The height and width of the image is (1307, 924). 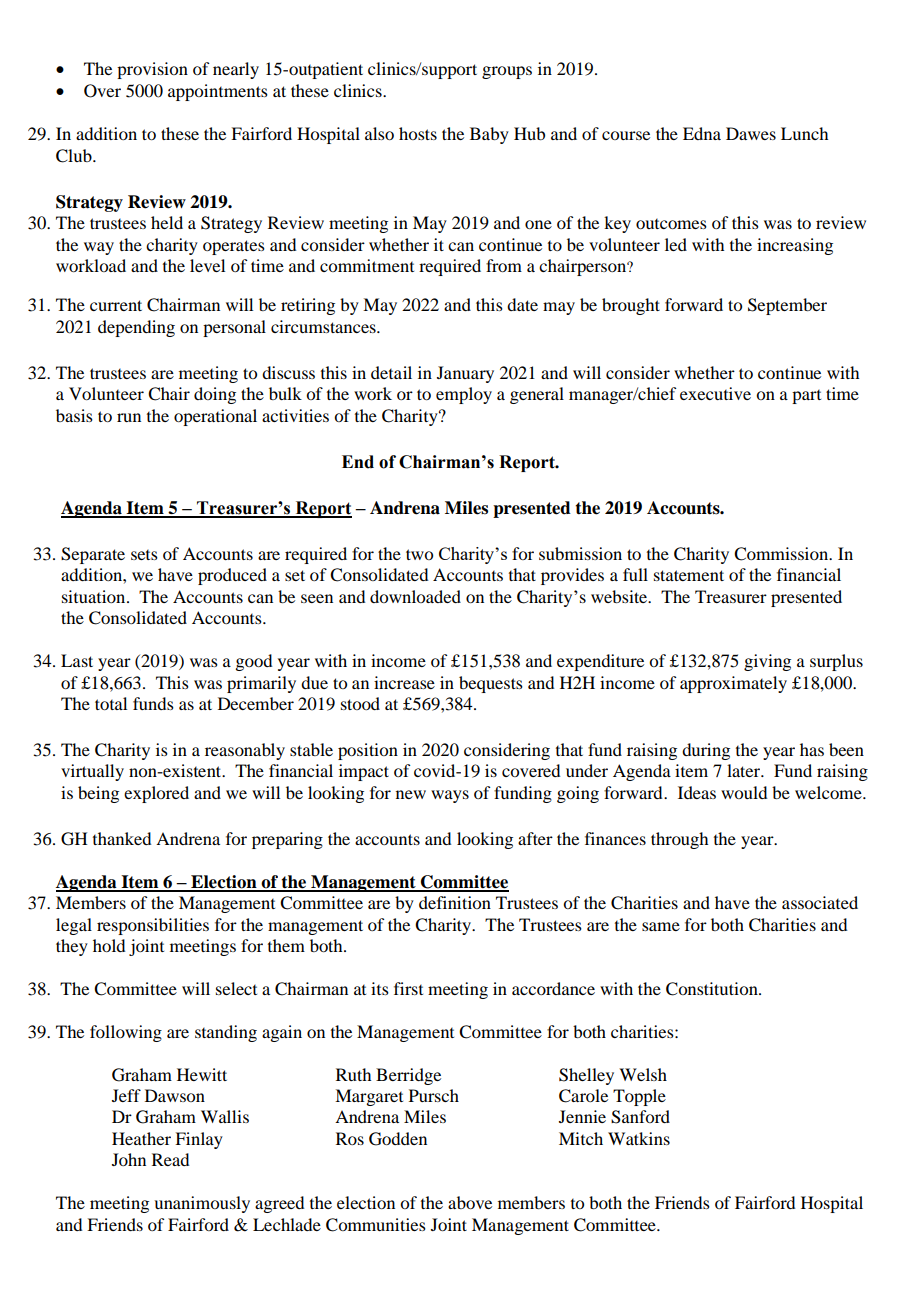 I want to click on Dawes, so click(x=751, y=133).
